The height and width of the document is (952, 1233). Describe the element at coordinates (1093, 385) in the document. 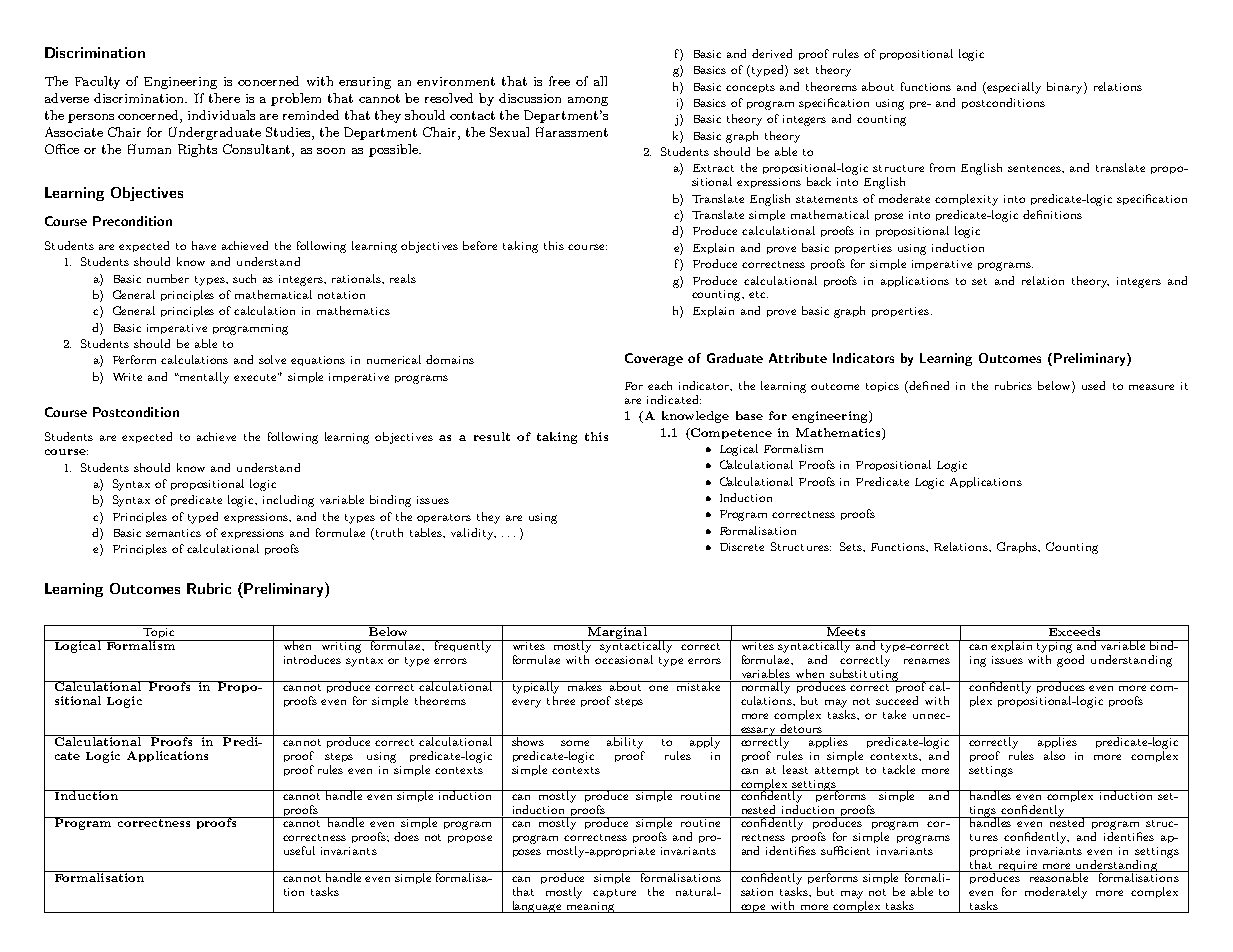

I see `used` at that location.
